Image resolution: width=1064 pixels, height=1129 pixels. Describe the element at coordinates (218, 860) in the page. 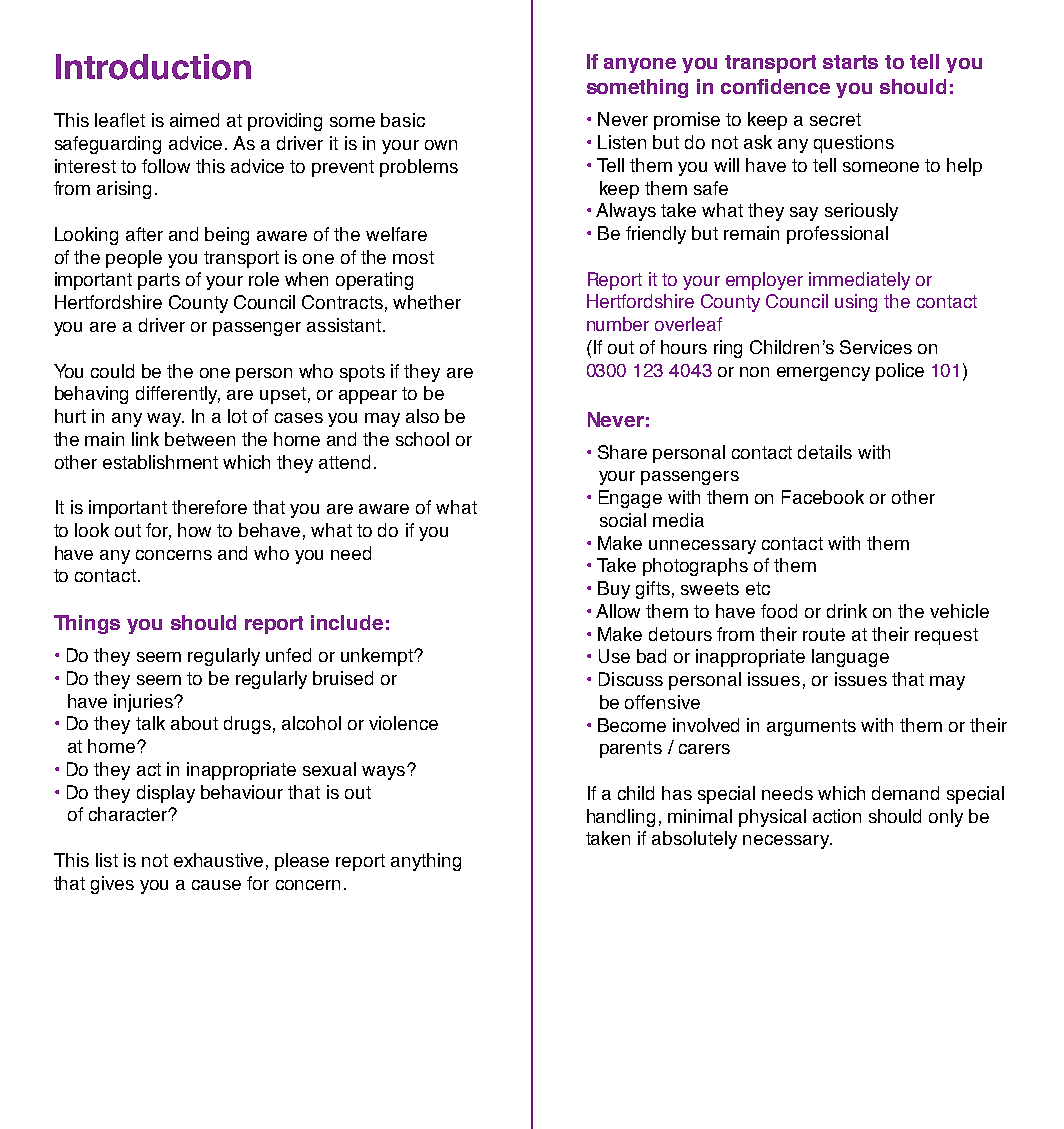

I see `exhaustive` at that location.
